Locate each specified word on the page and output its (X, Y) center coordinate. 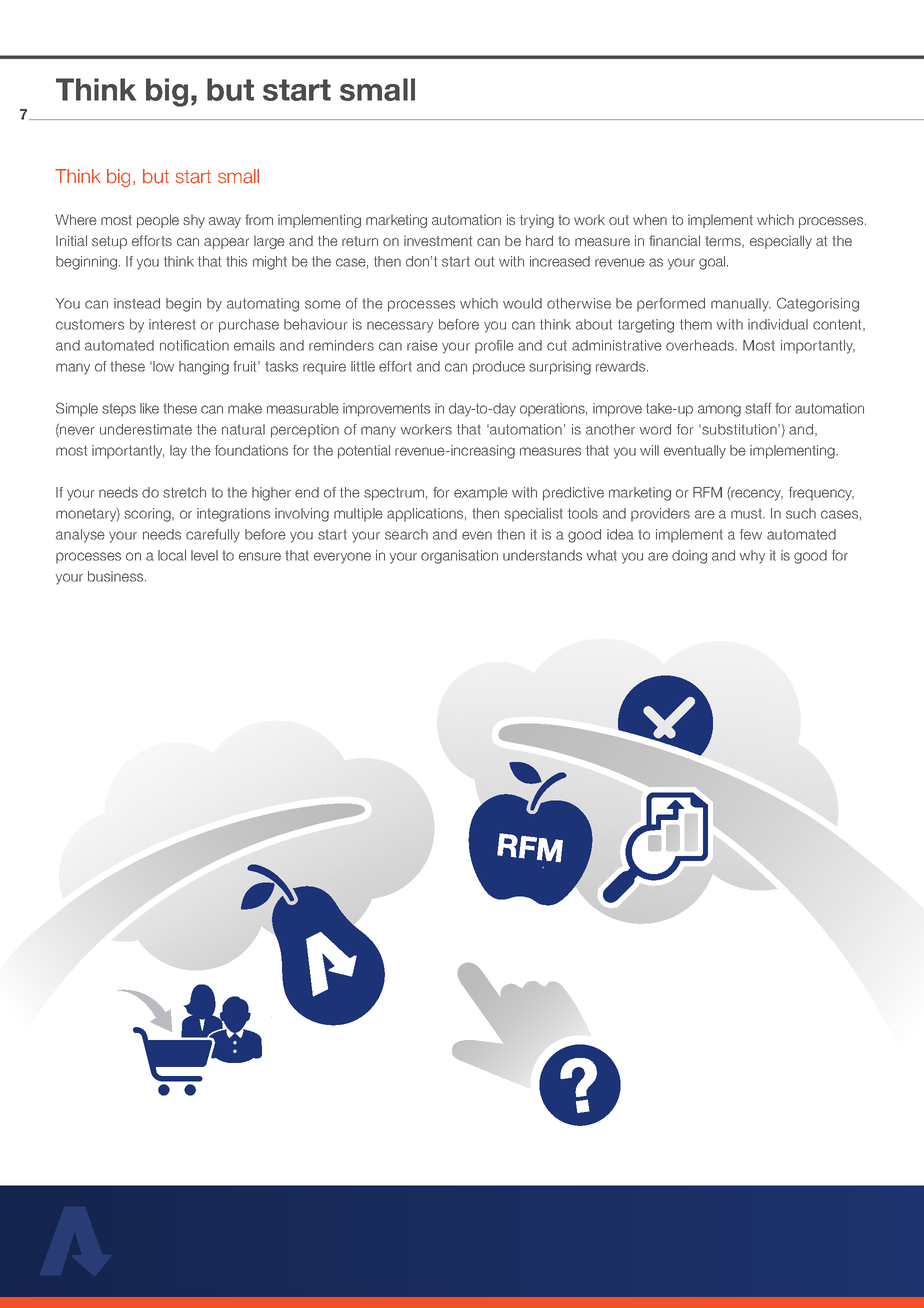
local (172, 555)
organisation (459, 557)
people (158, 221)
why (752, 557)
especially (781, 242)
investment (438, 240)
